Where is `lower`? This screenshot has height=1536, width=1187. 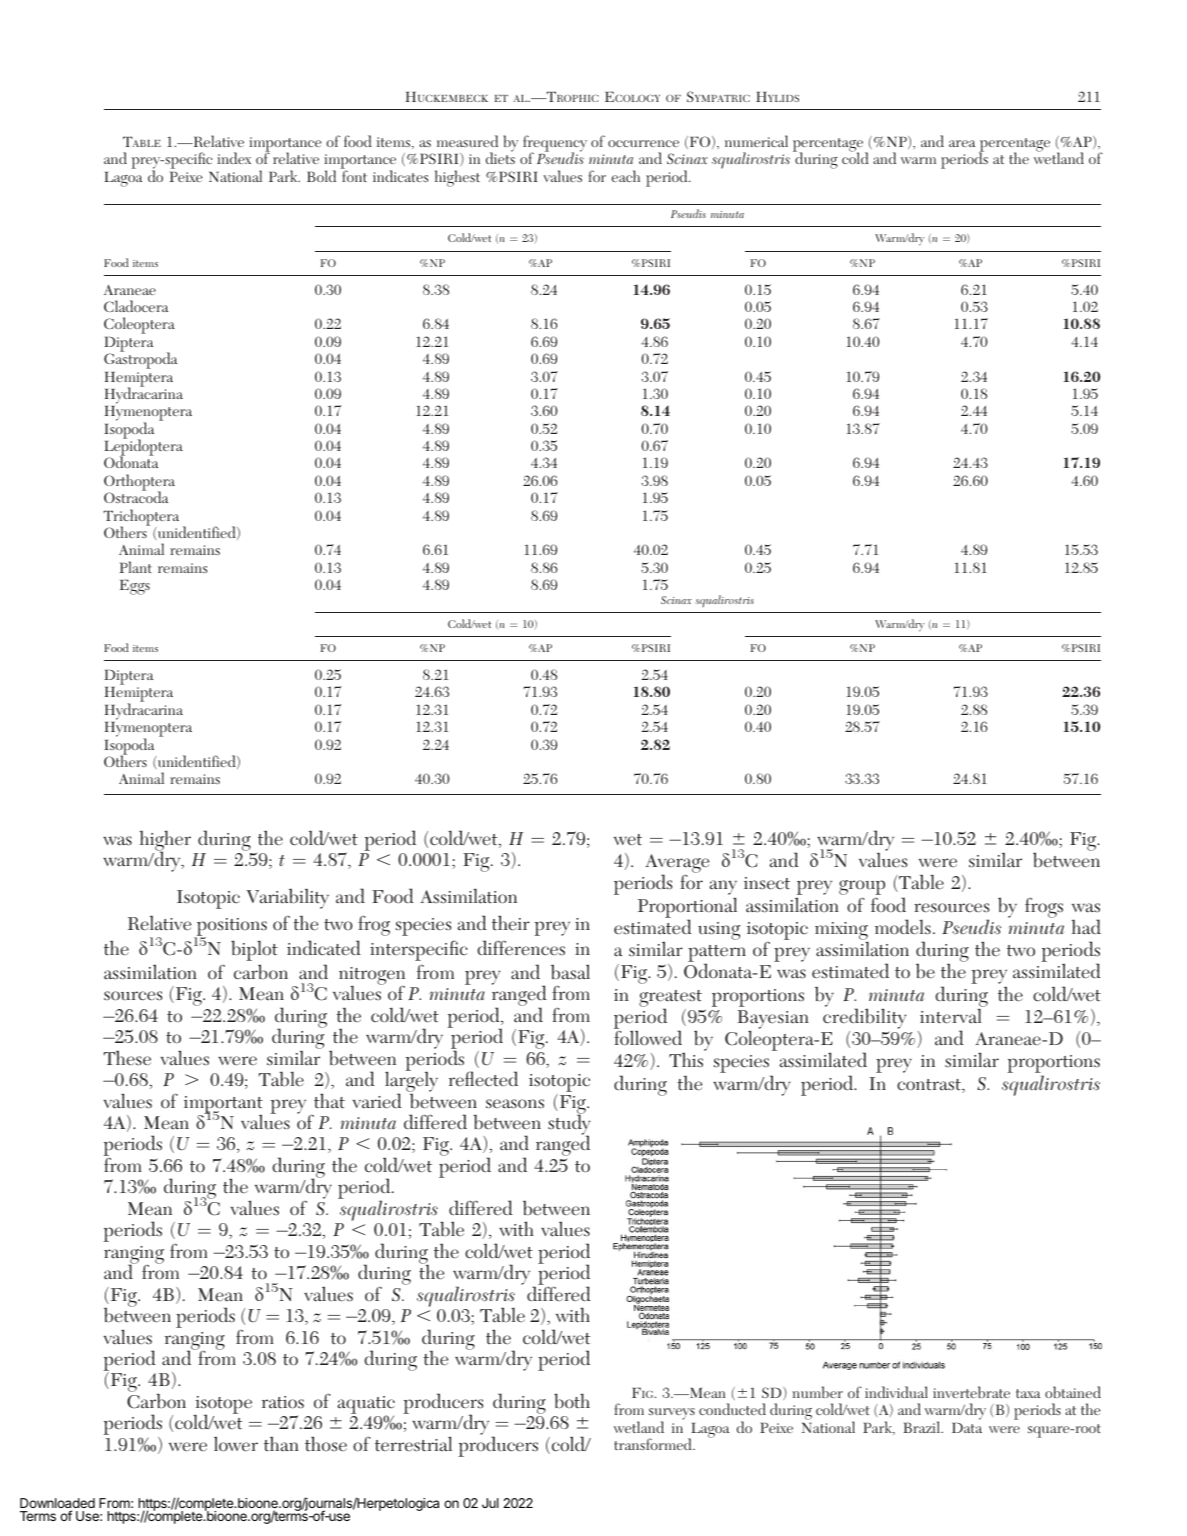 lower is located at coordinates (236, 1444).
